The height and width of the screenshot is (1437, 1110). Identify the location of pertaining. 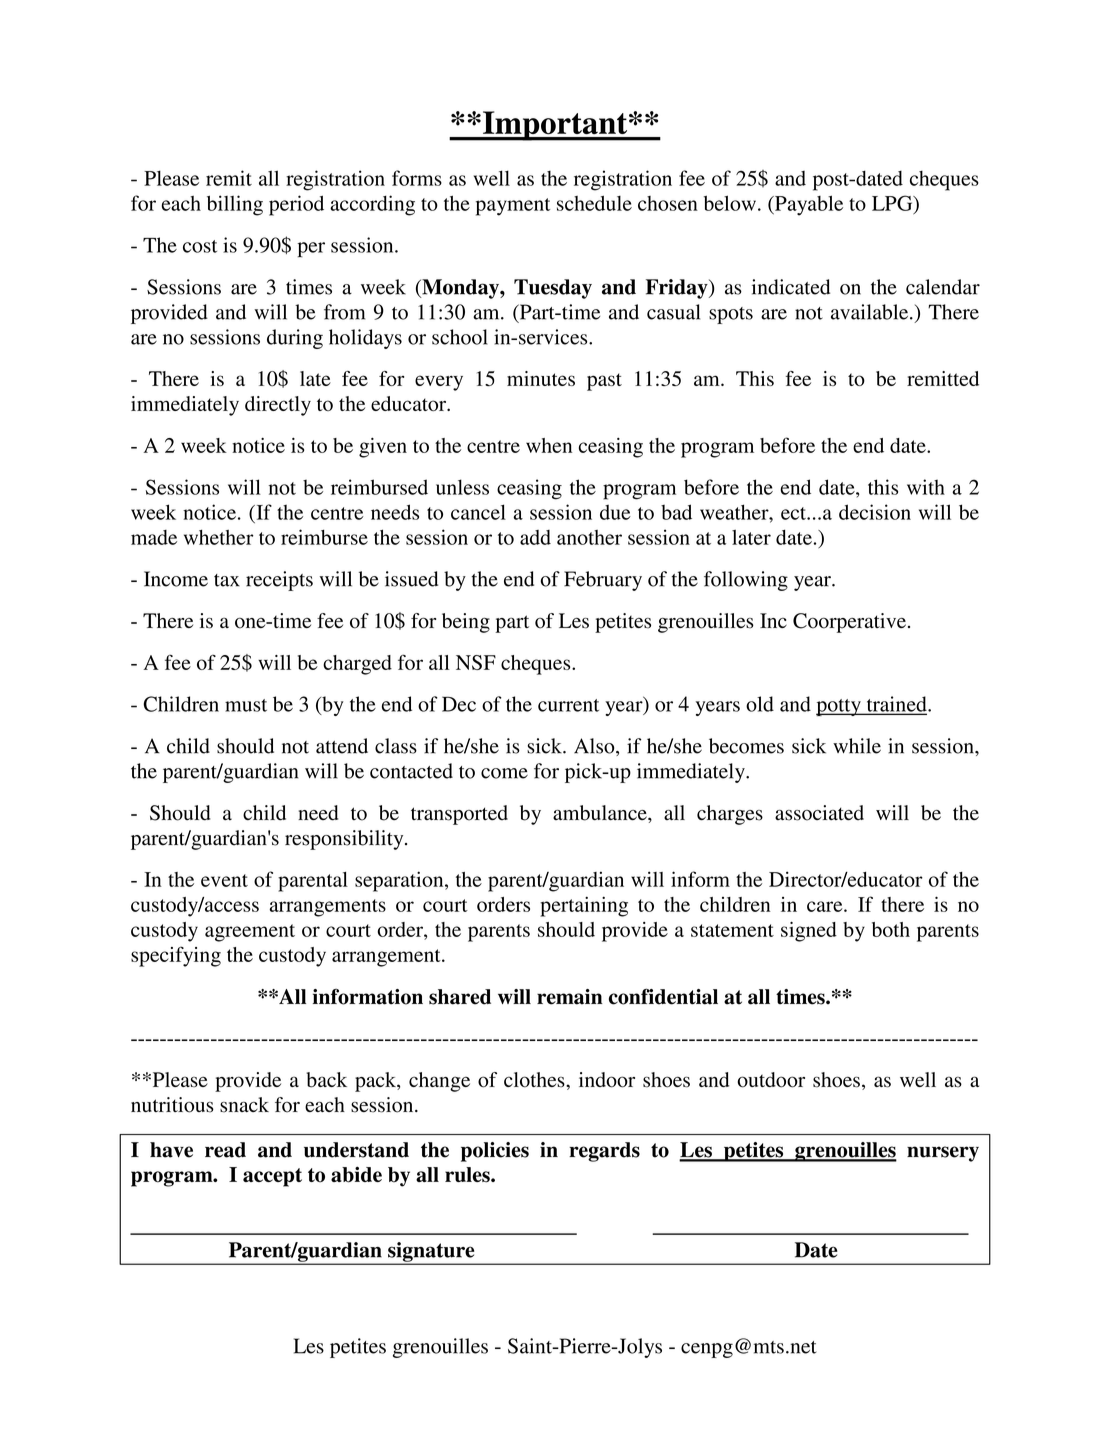
(584, 906).
